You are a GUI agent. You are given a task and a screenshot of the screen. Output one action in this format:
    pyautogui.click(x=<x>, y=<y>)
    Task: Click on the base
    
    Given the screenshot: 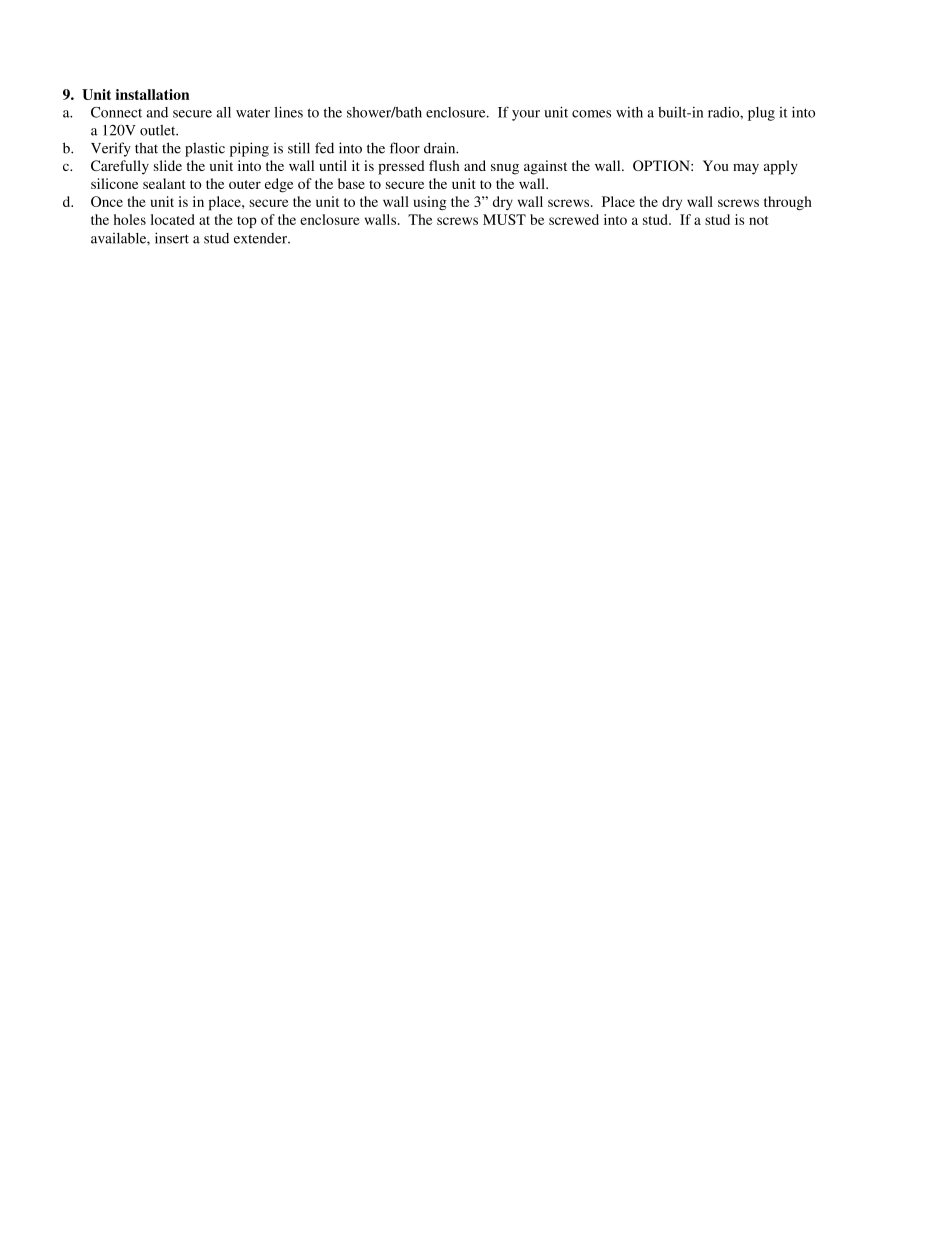 What is the action you would take?
    pyautogui.click(x=351, y=183)
